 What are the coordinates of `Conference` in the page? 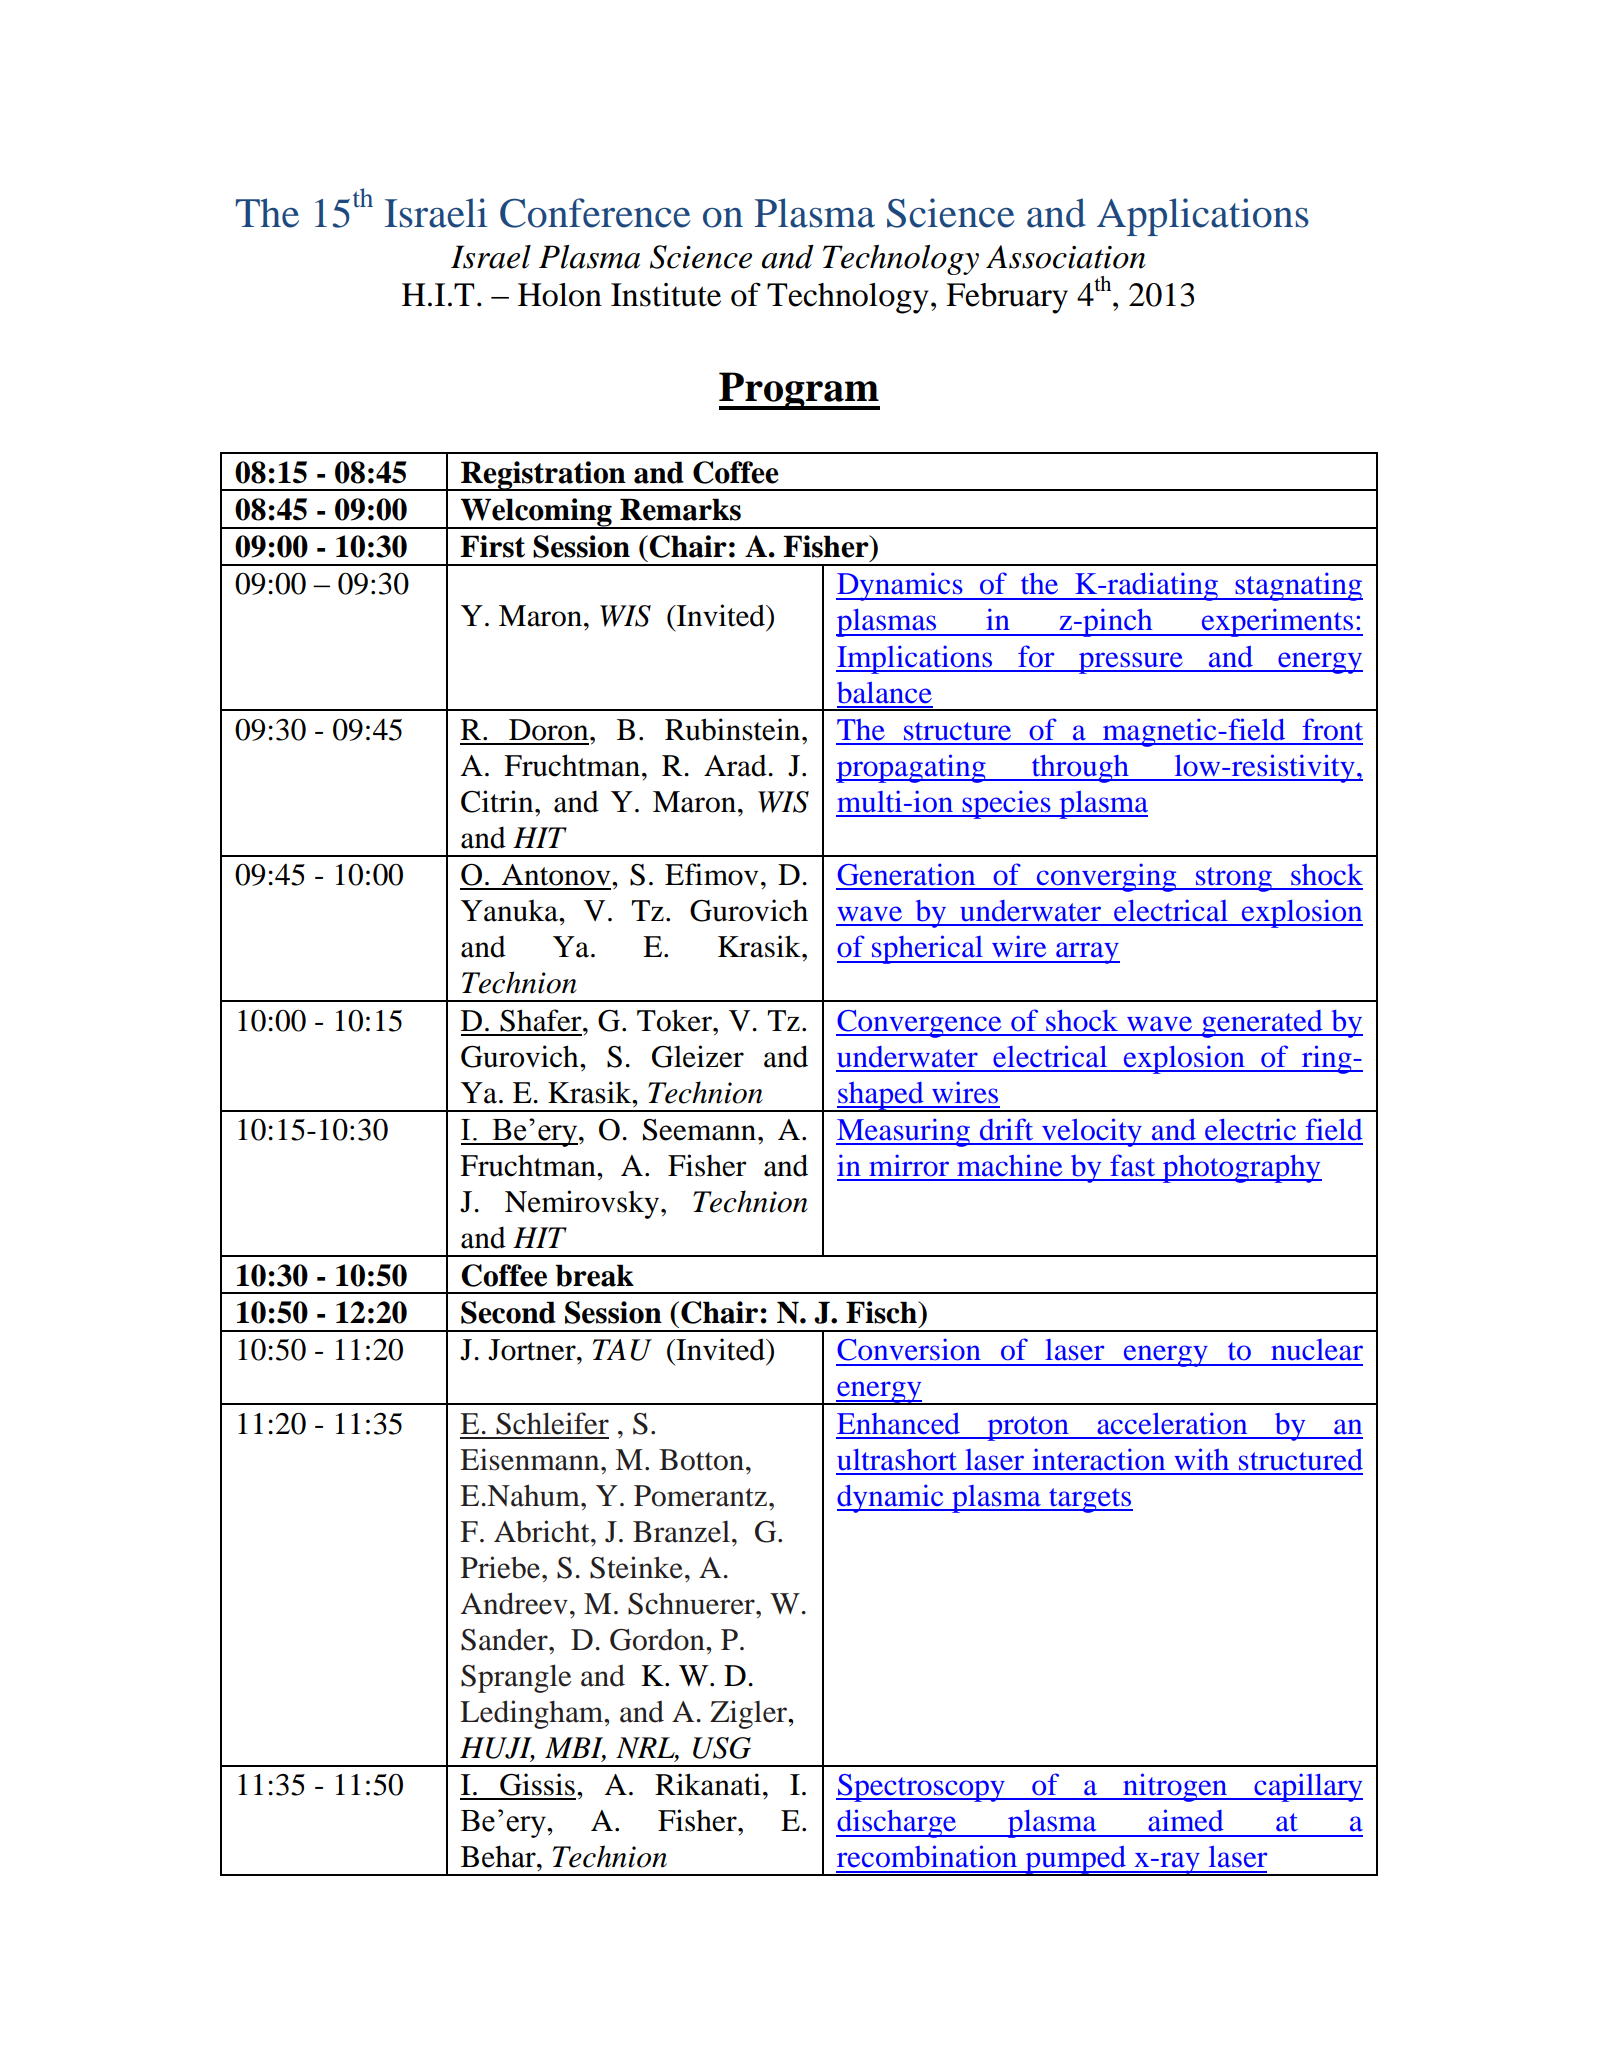 It's located at (595, 213).
